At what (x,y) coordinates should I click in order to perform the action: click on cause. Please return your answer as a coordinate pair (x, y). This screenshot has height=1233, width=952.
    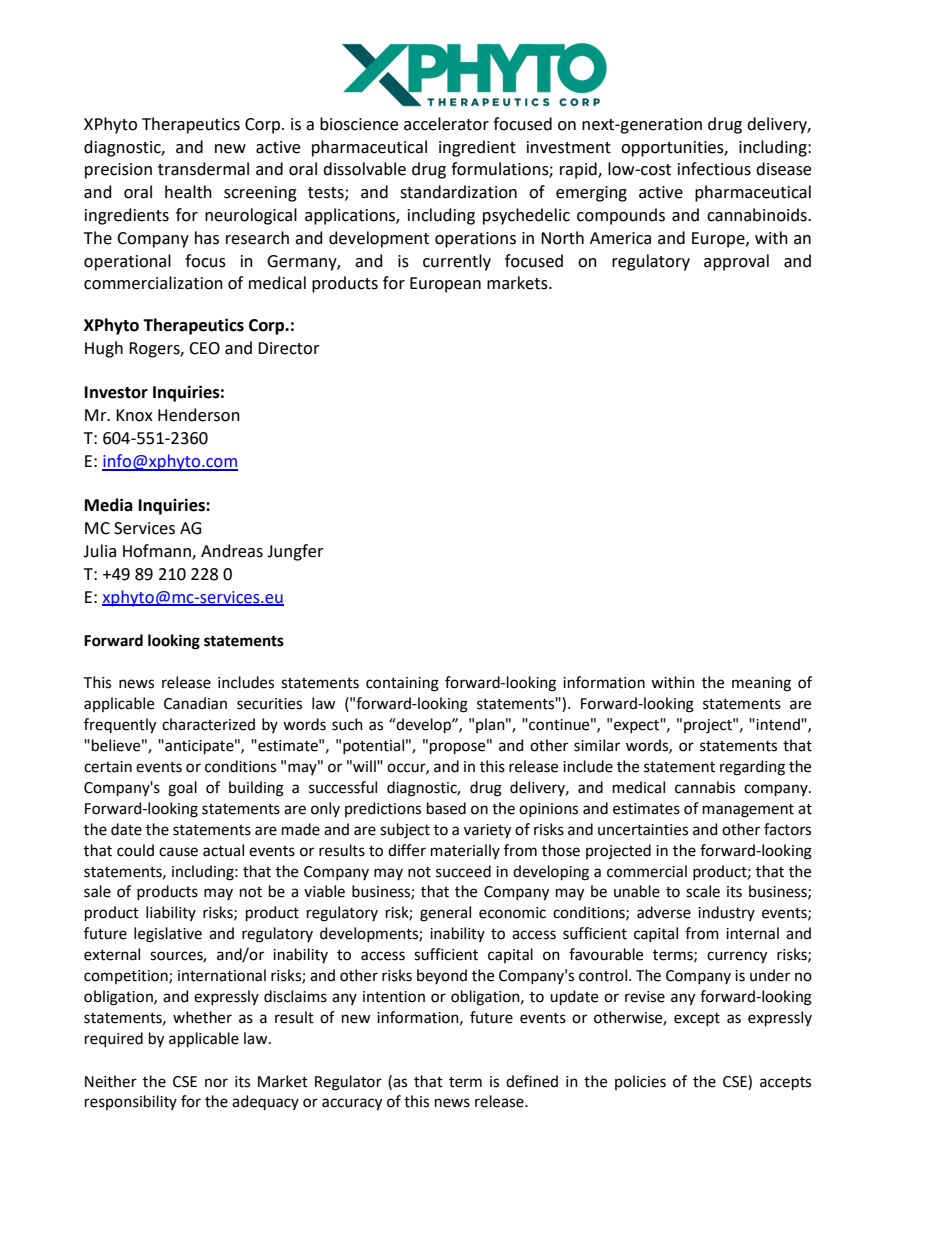
    Looking at the image, I should click on (178, 852).
